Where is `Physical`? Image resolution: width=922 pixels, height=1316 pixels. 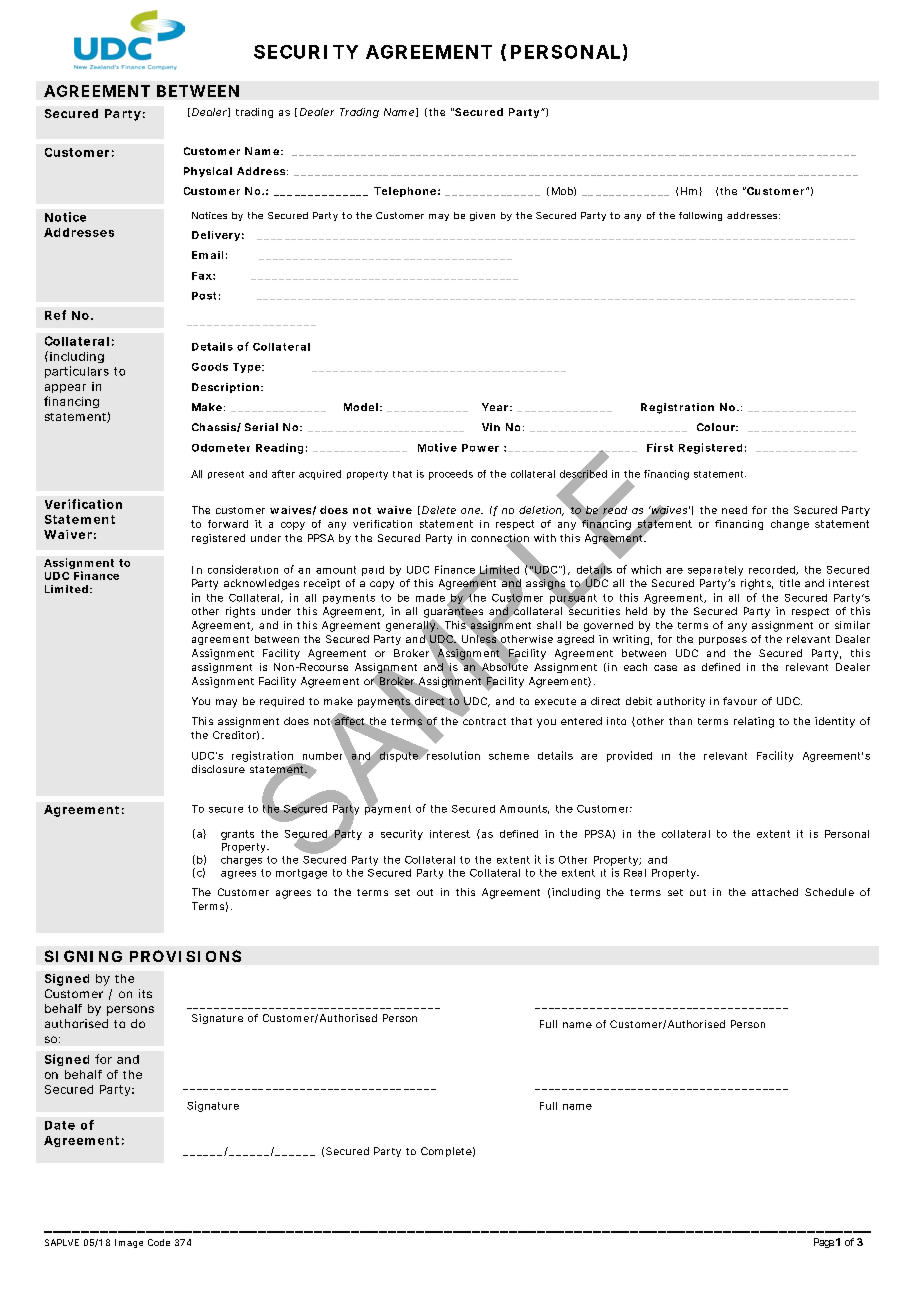
Physical is located at coordinates (208, 172).
